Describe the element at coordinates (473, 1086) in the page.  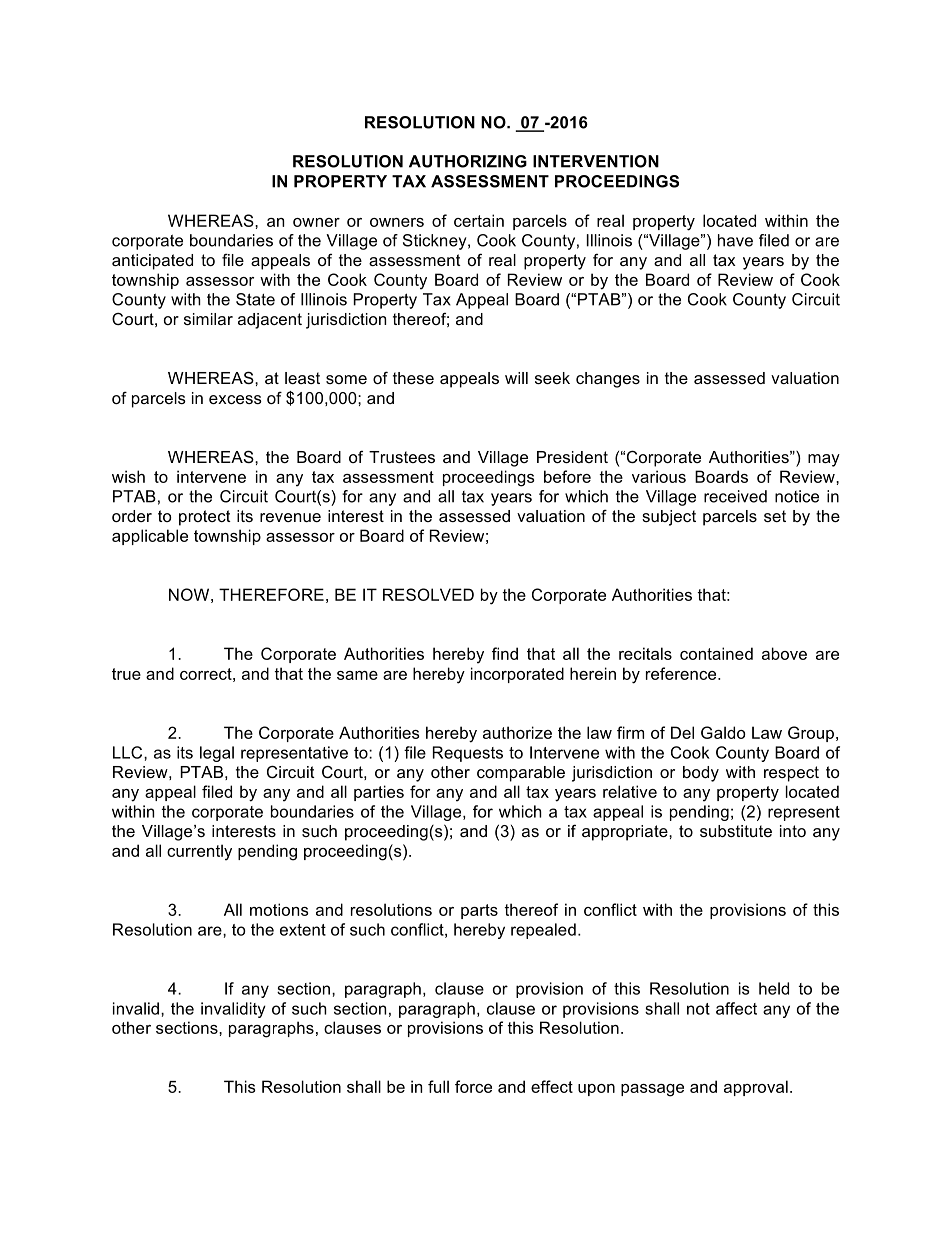
I see `force` at that location.
